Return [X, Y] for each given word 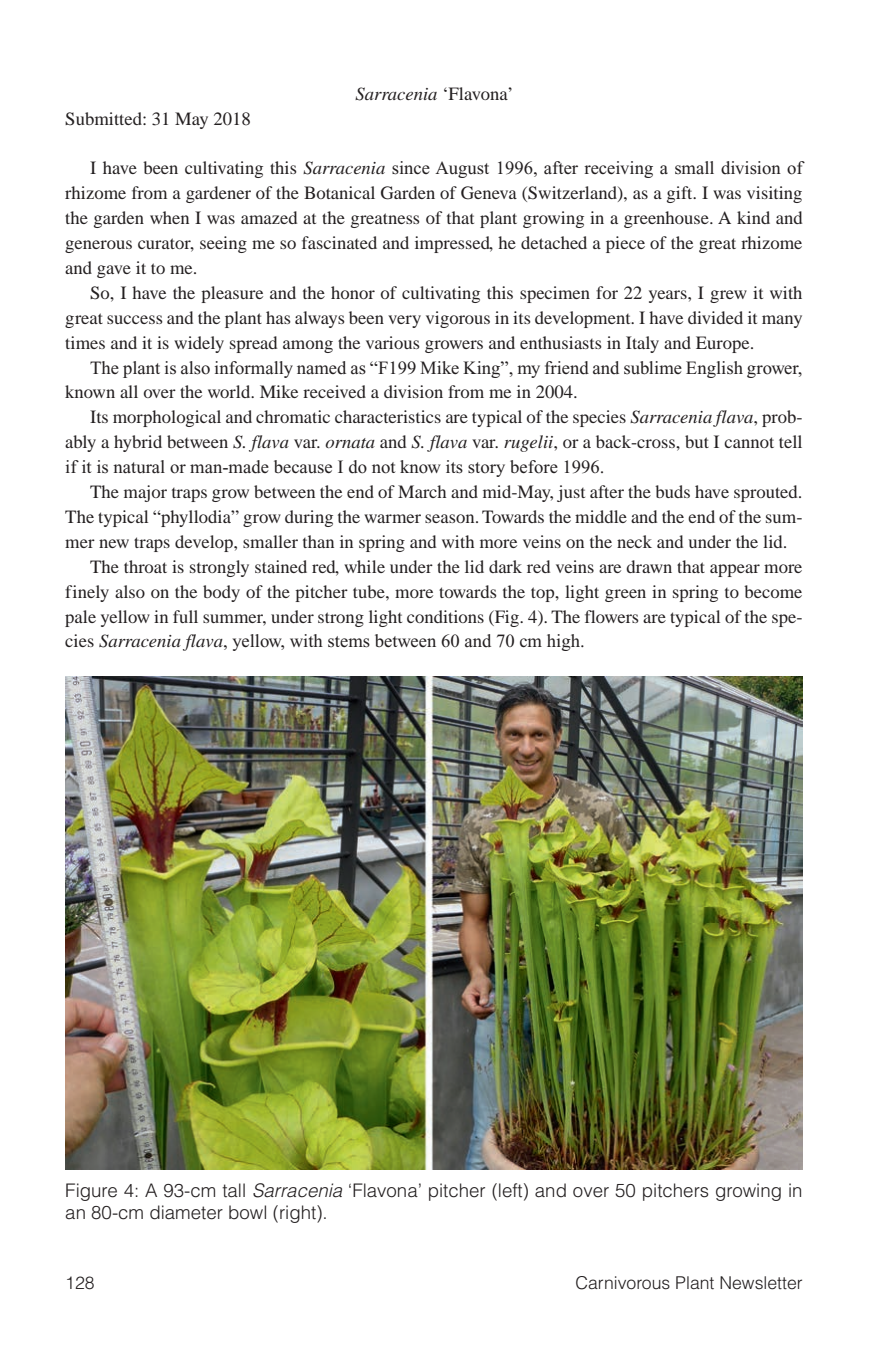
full [185, 616]
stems [349, 642]
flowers [612, 616]
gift [681, 194]
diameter [186, 1212]
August [462, 169]
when [169, 217]
